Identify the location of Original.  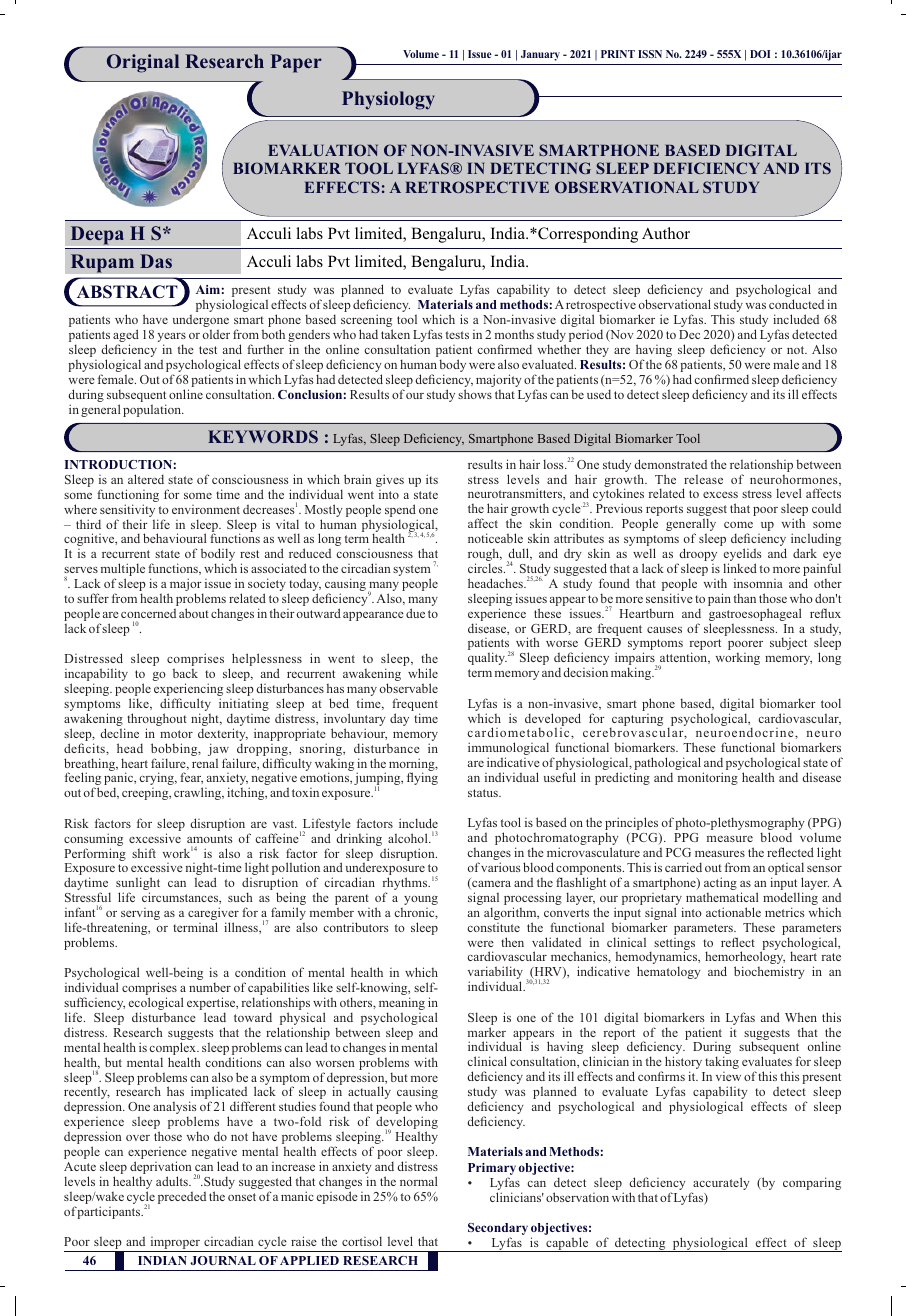
(143, 63).
